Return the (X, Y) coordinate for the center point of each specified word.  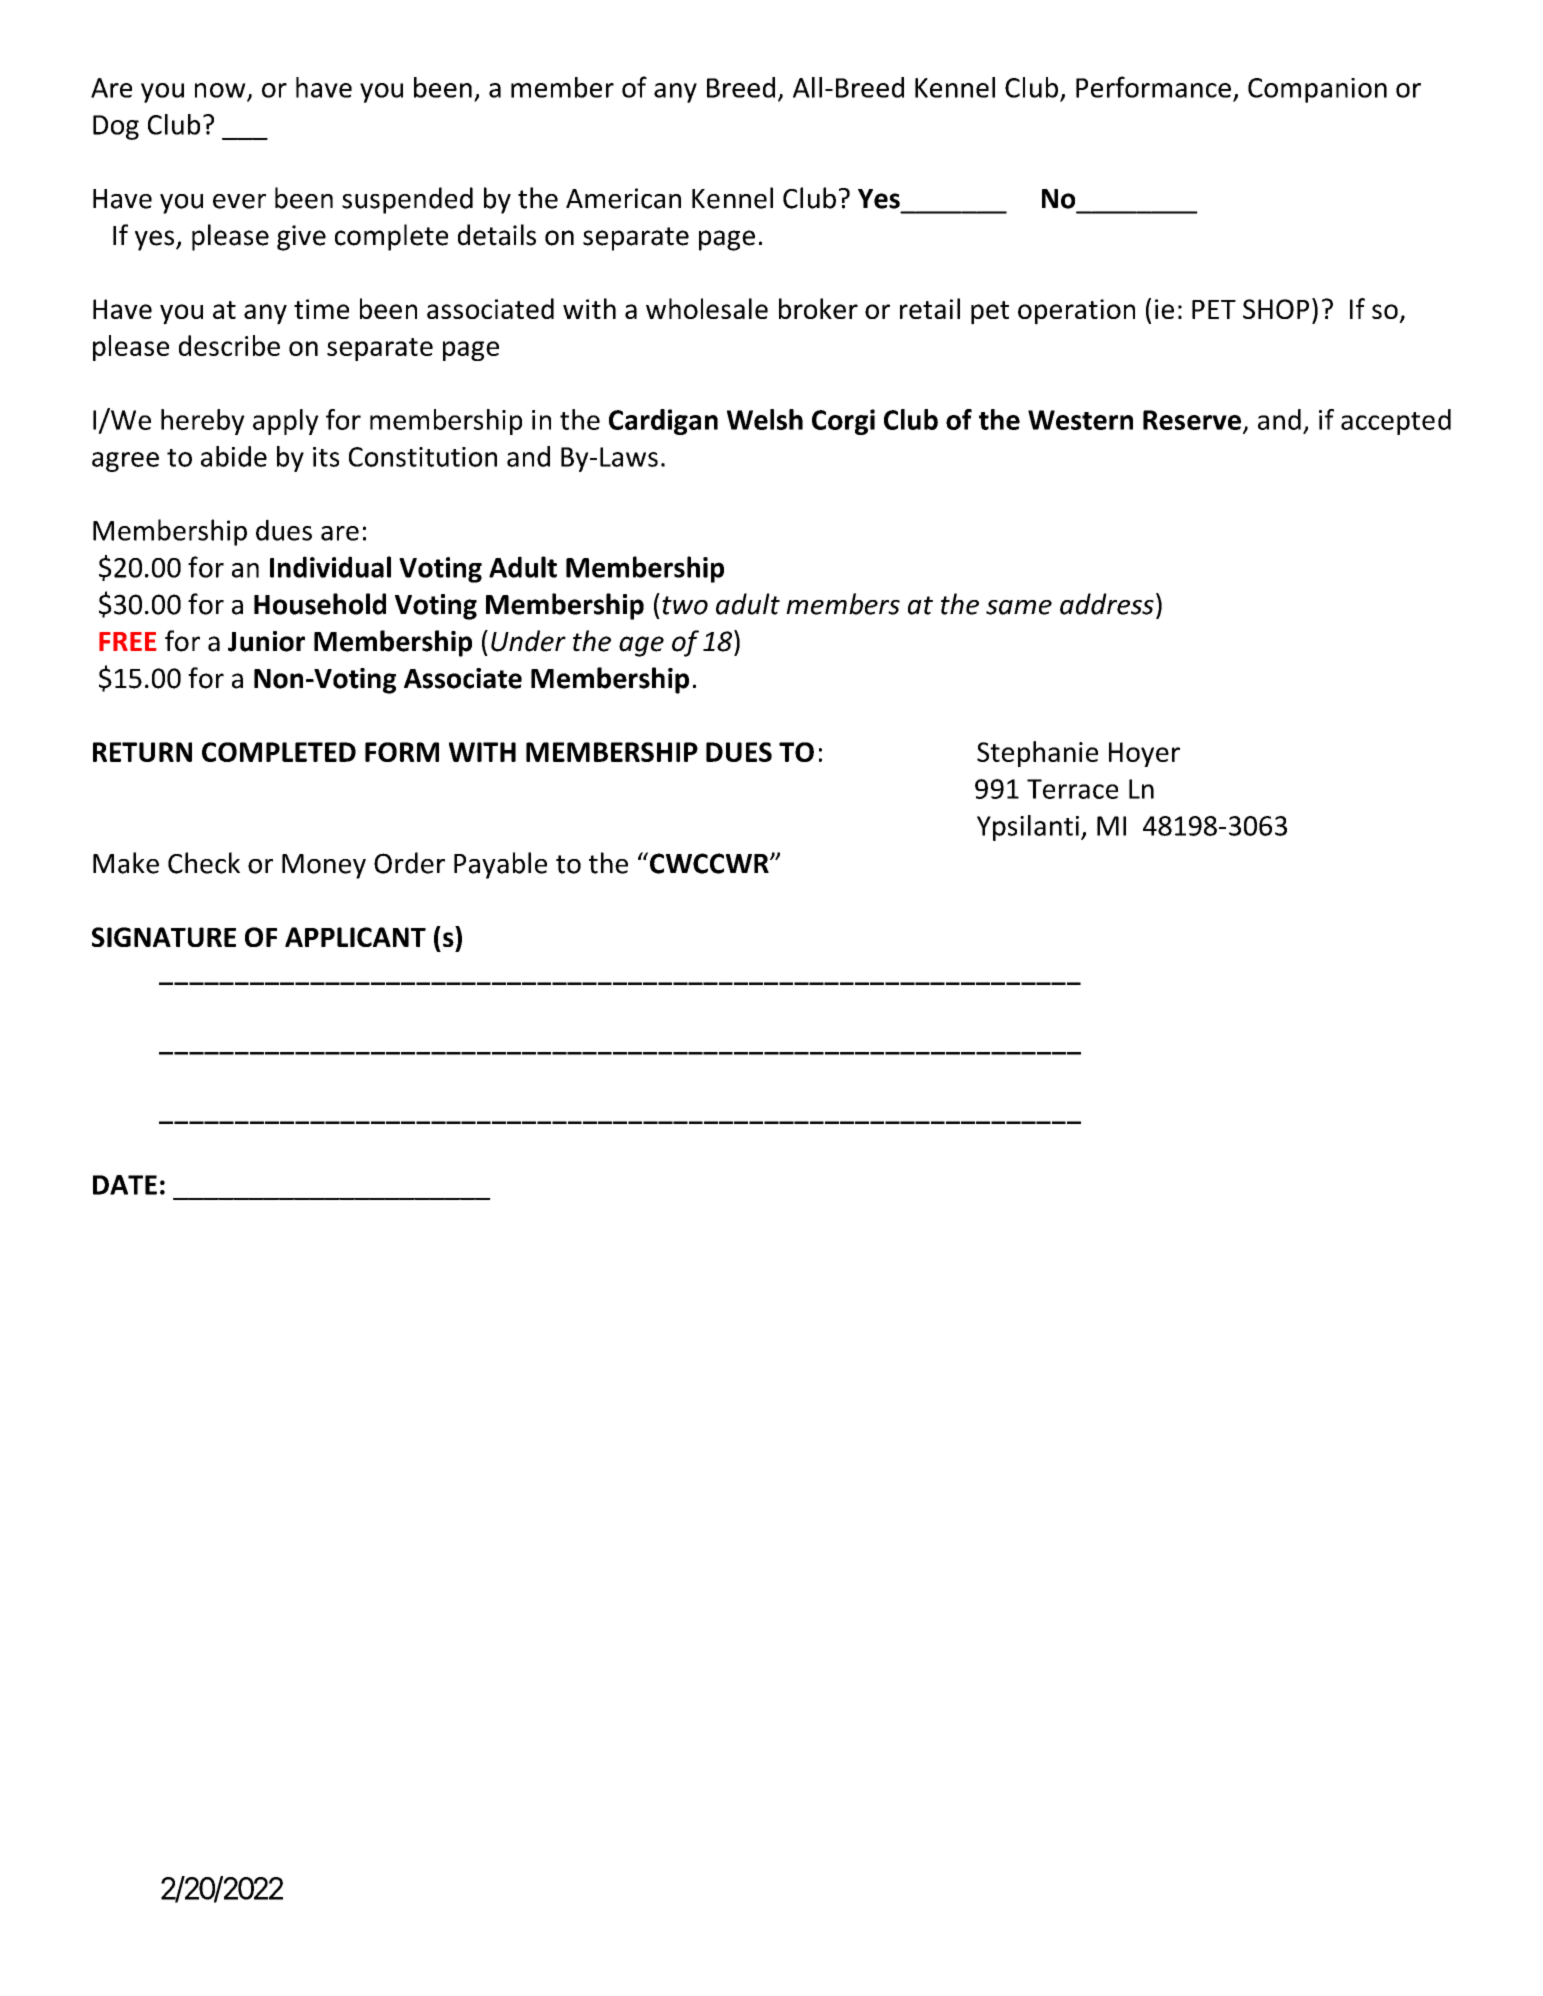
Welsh (765, 419)
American (623, 198)
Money (324, 866)
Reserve (1192, 420)
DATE (125, 1185)
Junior (266, 641)
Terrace (1072, 789)
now (221, 91)
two (685, 605)
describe (229, 345)
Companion (1317, 90)
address (1107, 604)
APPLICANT (355, 937)
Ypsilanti (1028, 828)
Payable (500, 865)
